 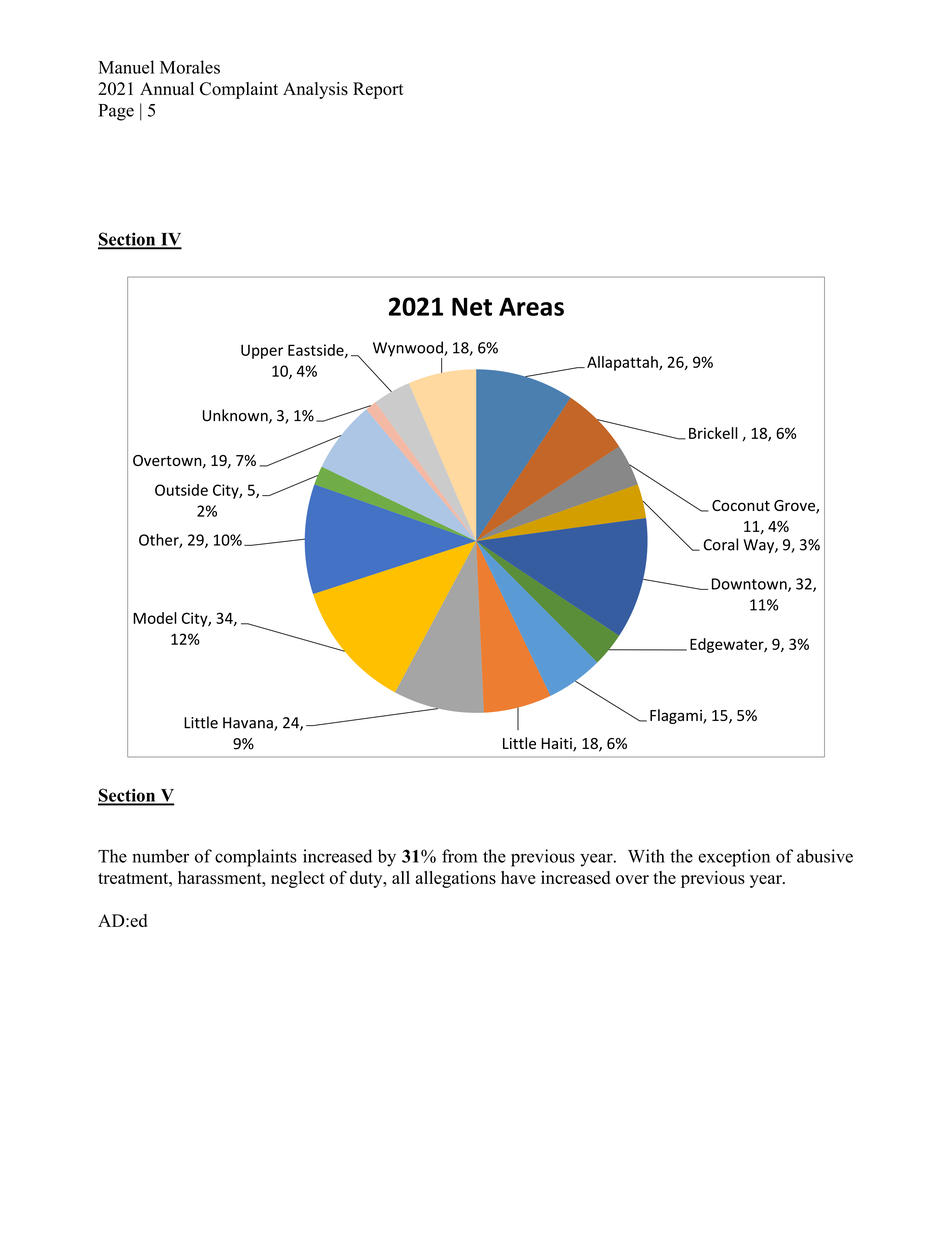 What do you see at coordinates (472, 306) in the screenshot?
I see `Net` at bounding box center [472, 306].
